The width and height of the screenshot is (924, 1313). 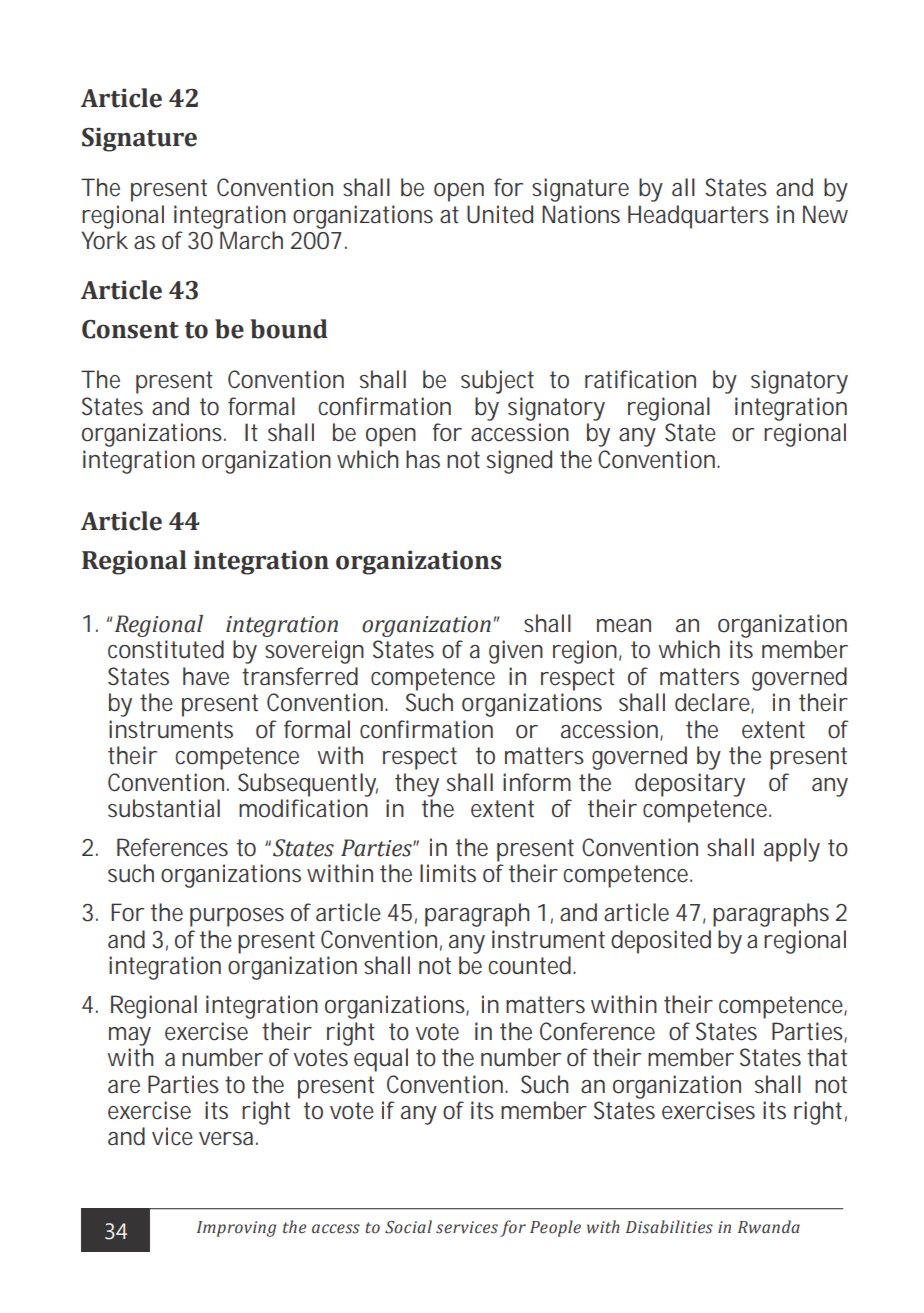 I want to click on they, so click(x=417, y=785).
